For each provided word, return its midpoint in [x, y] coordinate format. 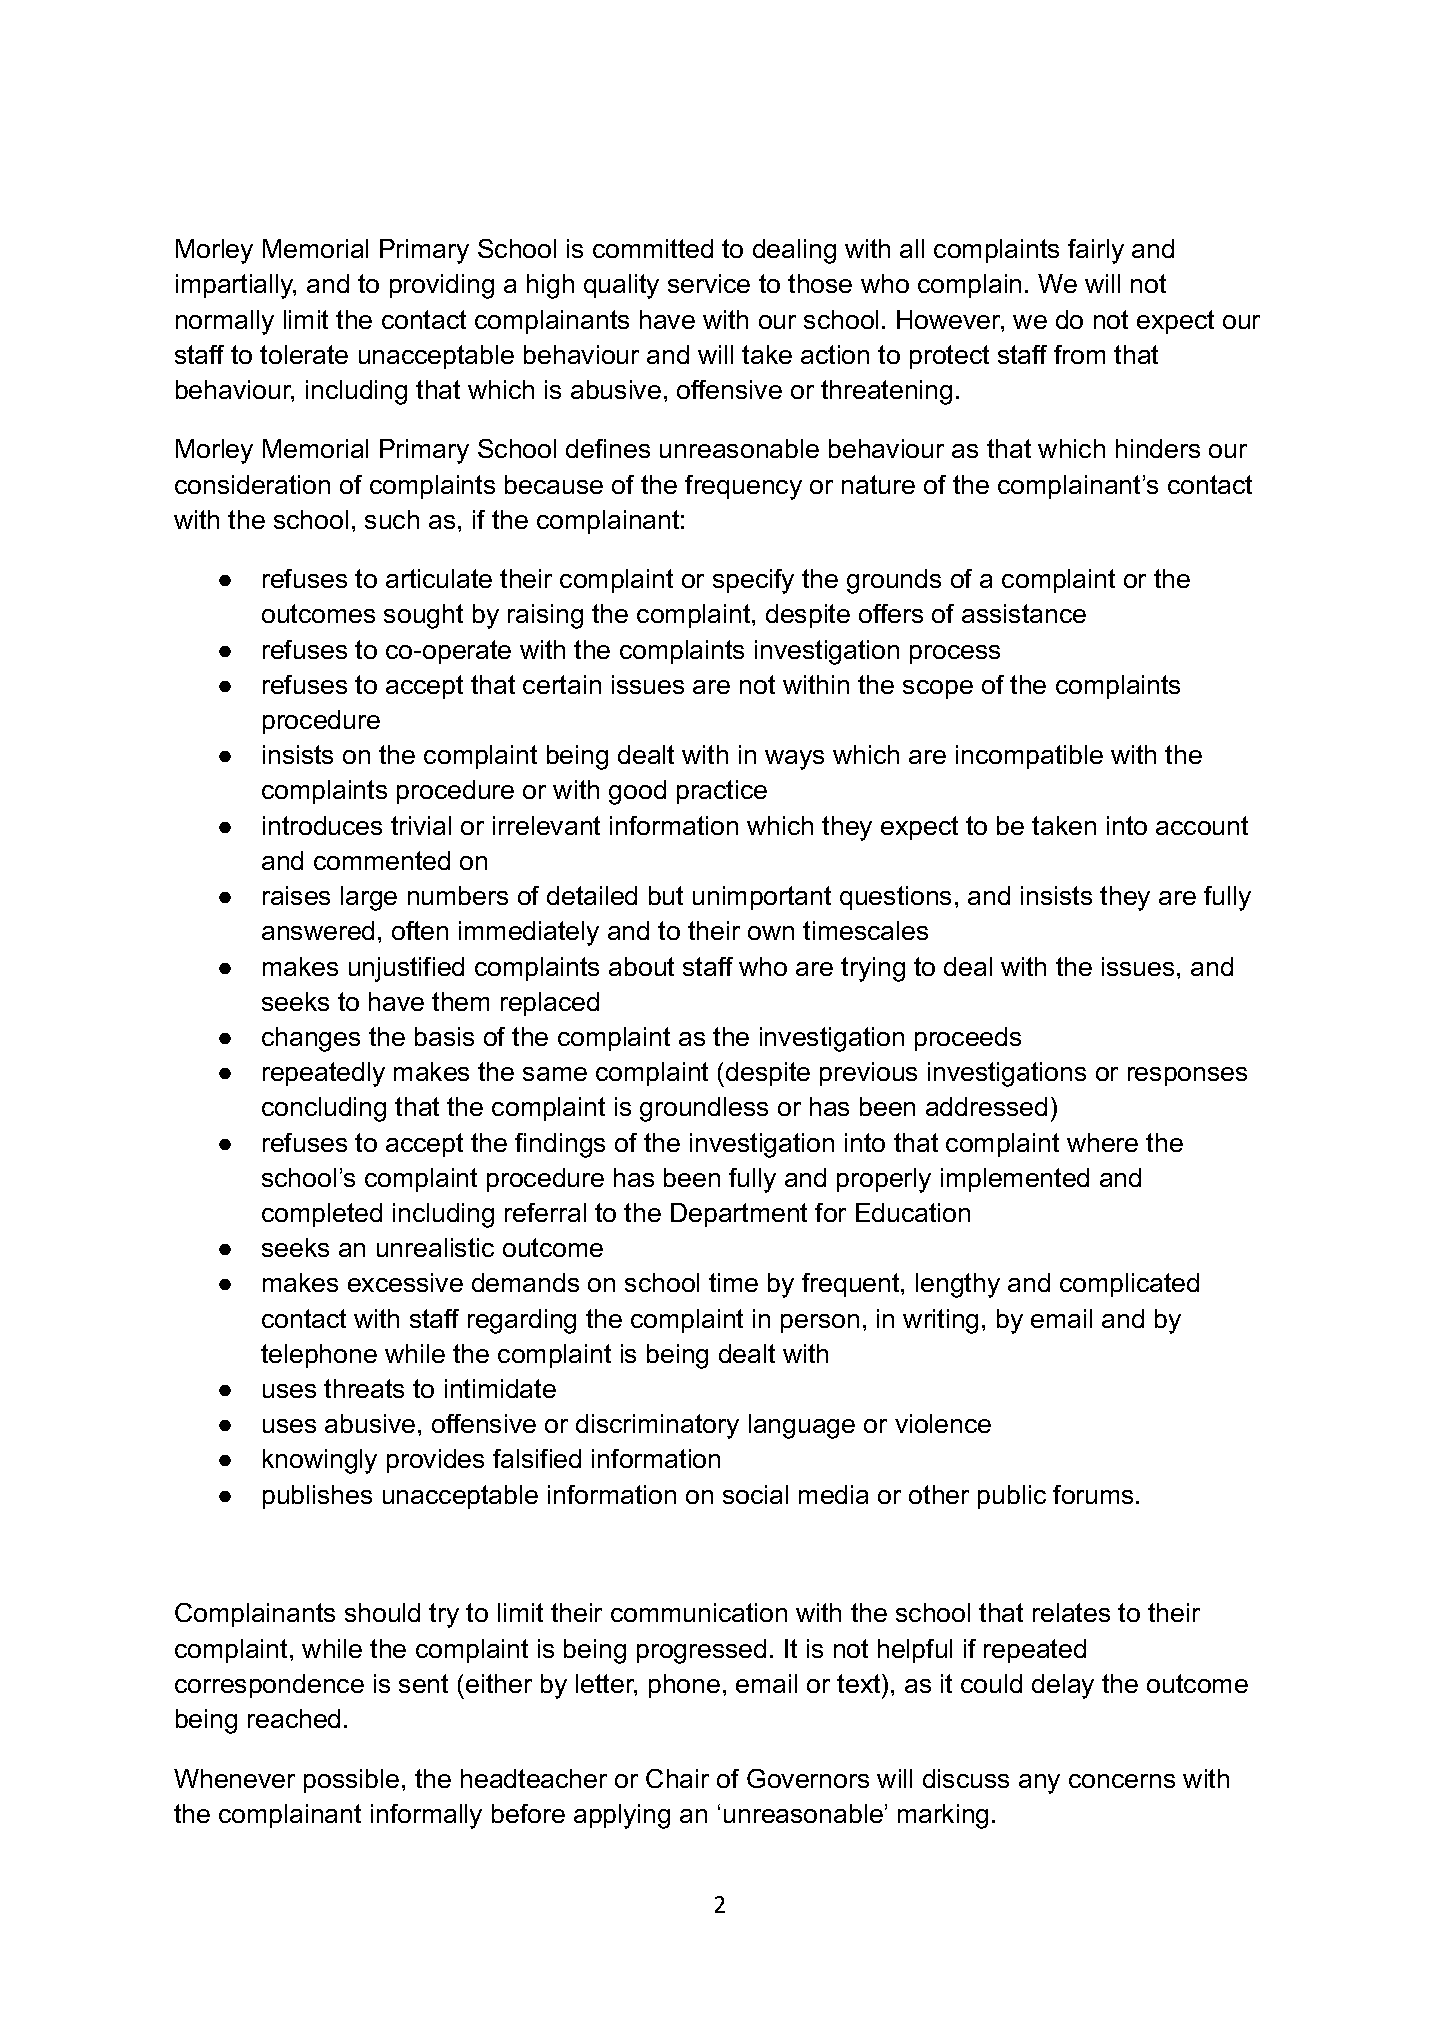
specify [753, 581]
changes [311, 1039]
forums [1093, 1494]
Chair [677, 1778]
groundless [704, 1109]
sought [423, 616]
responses [1187, 1076]
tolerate [304, 354]
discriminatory [657, 1426]
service [709, 283]
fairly [1096, 251]
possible [351, 1781]
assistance [1024, 613]
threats [364, 1388]
